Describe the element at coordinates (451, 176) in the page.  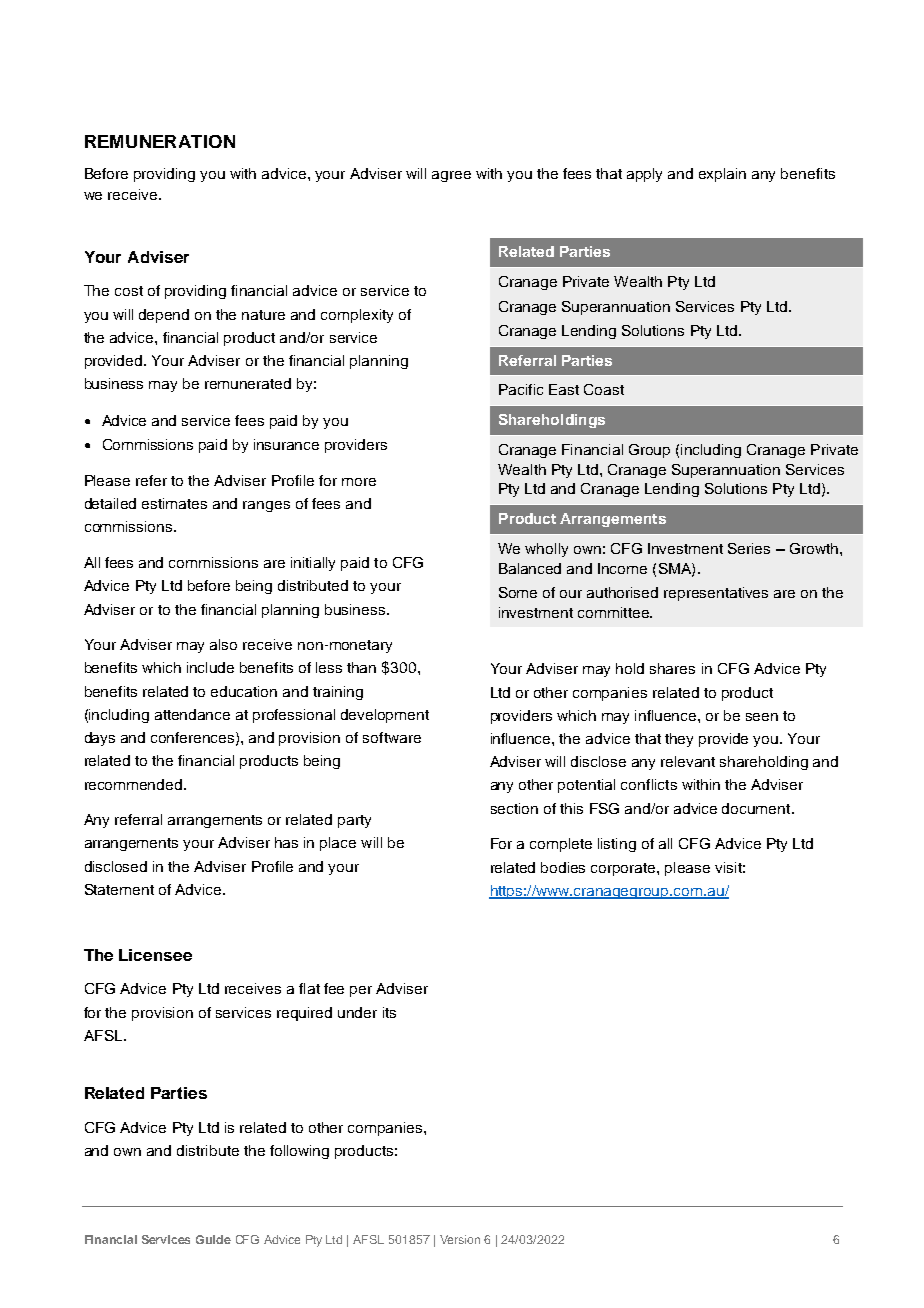
I see `agree` at that location.
